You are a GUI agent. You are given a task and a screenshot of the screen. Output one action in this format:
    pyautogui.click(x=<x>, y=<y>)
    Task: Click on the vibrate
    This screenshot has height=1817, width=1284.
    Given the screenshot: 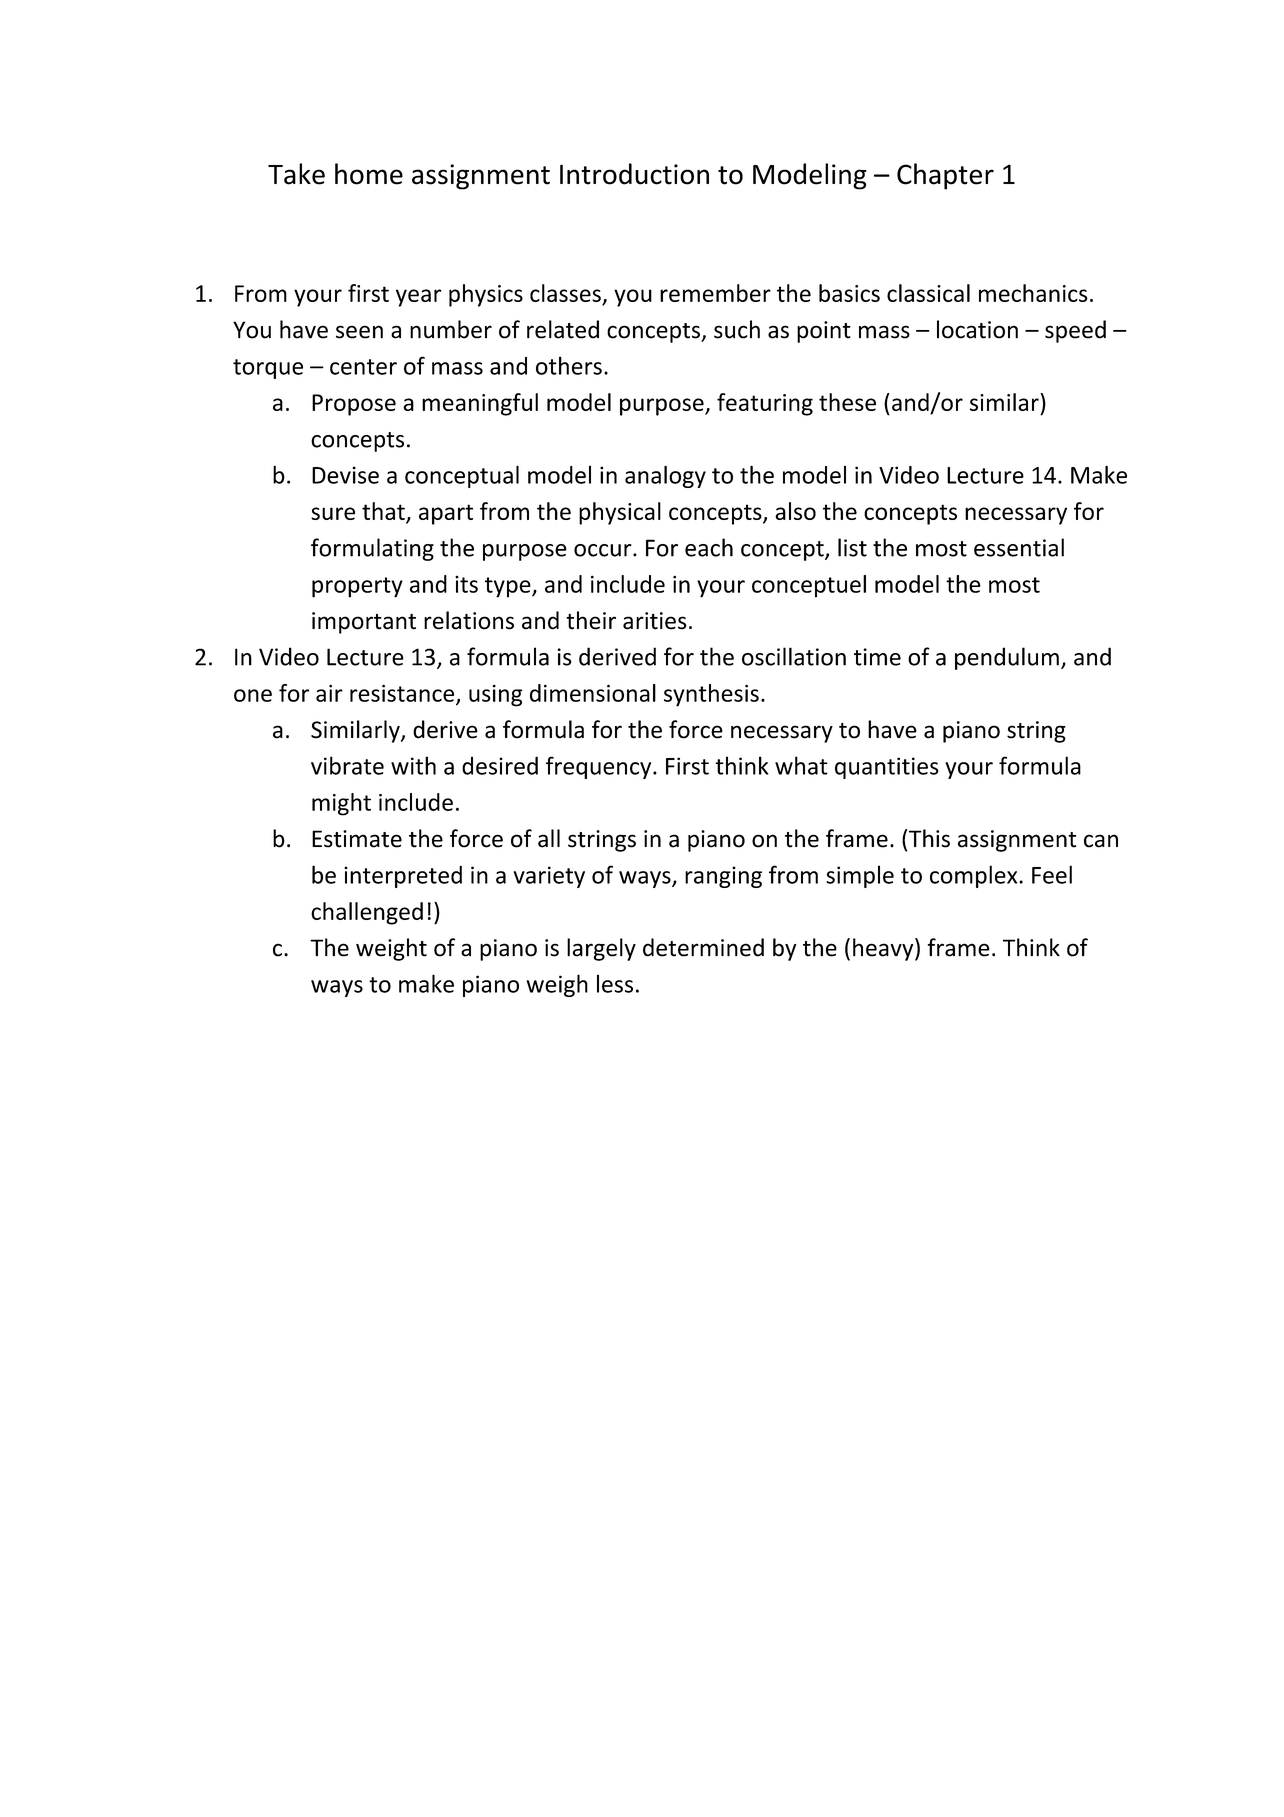 What is the action you would take?
    pyautogui.click(x=347, y=765)
